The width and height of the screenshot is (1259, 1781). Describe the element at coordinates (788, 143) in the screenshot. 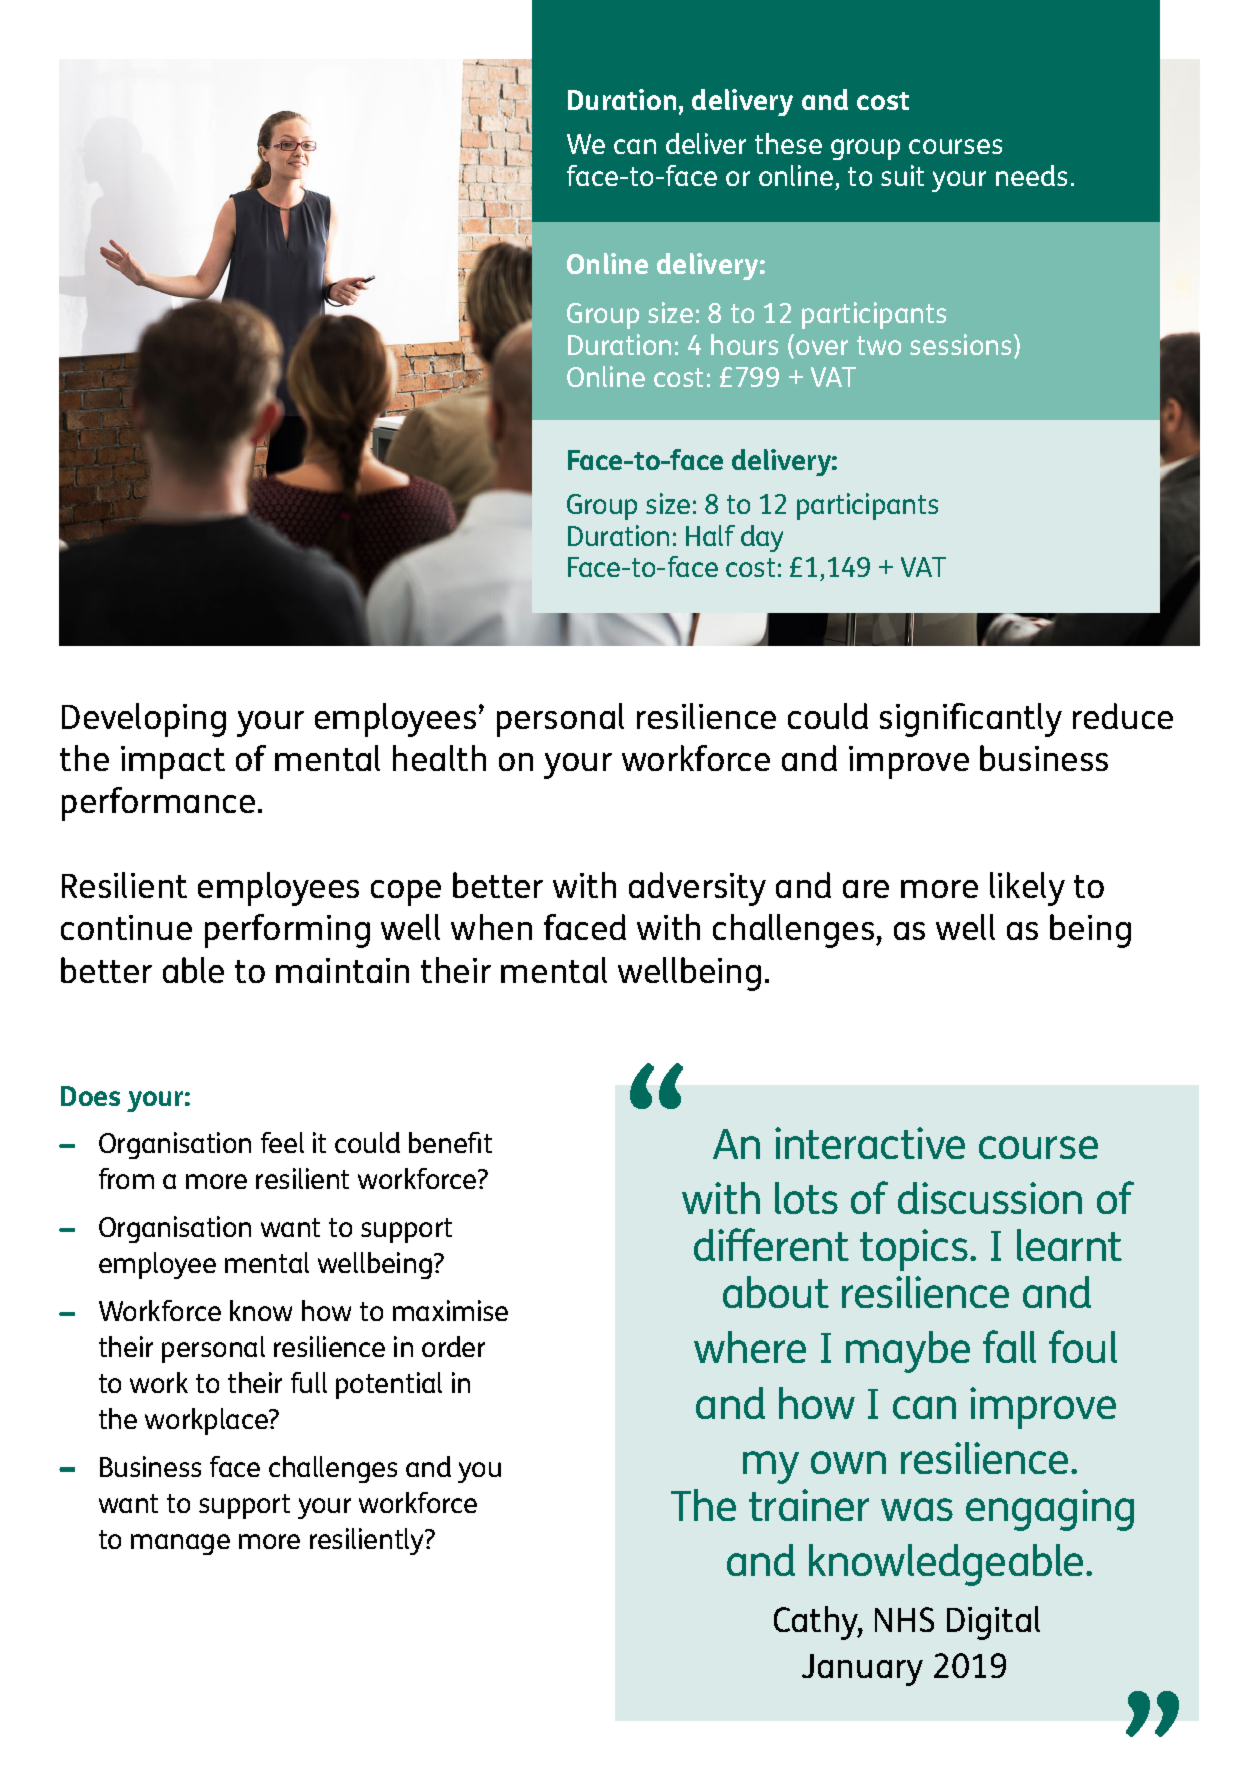

I see `these` at that location.
